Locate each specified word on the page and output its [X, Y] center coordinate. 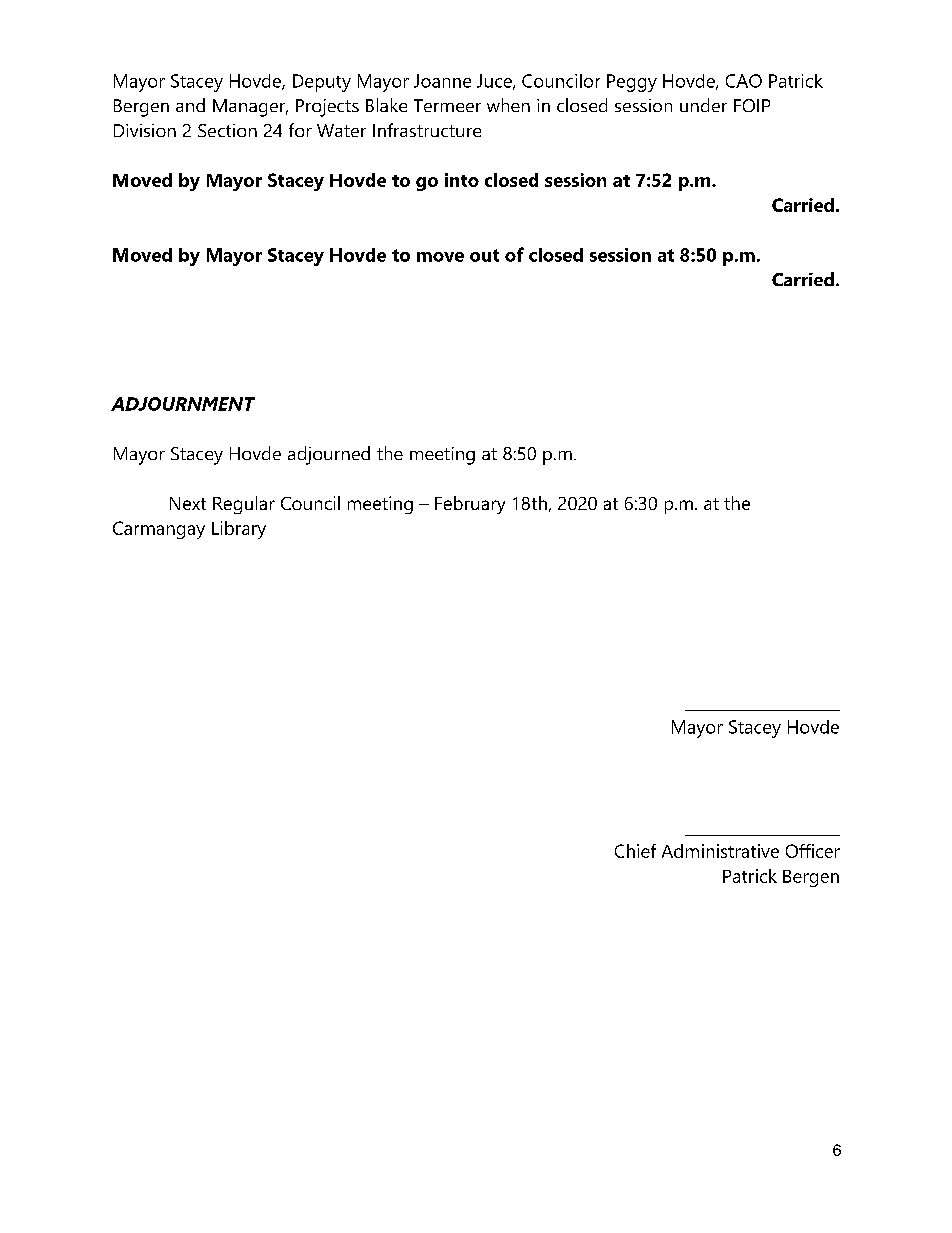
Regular [244, 505]
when [508, 105]
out [484, 255]
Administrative [720, 851]
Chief [635, 851]
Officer [813, 851]
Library [239, 530]
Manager [250, 108]
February [470, 505]
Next [188, 503]
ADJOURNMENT [183, 404]
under [703, 105]
